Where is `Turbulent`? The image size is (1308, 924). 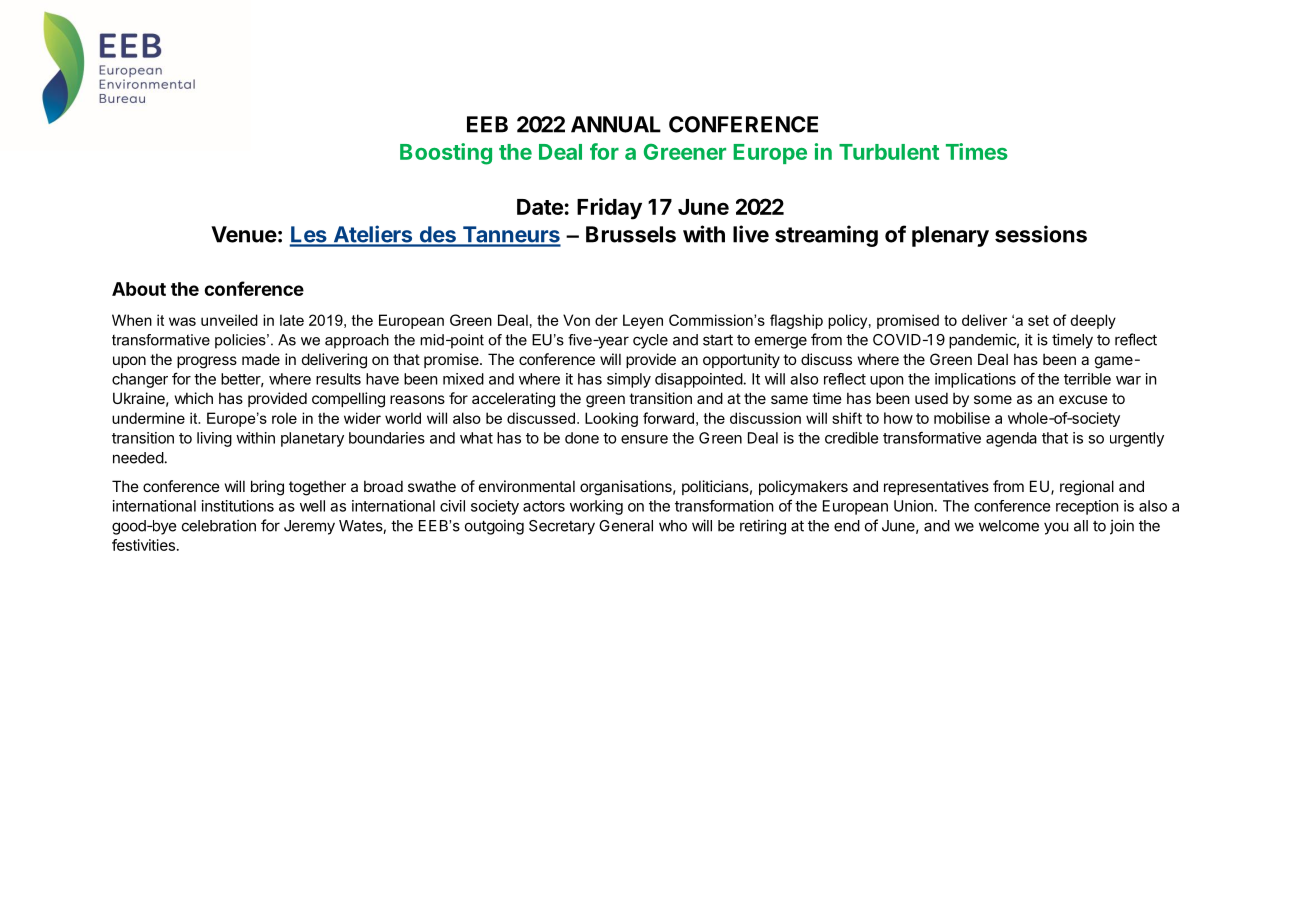
Turbulent is located at coordinates (889, 152).
